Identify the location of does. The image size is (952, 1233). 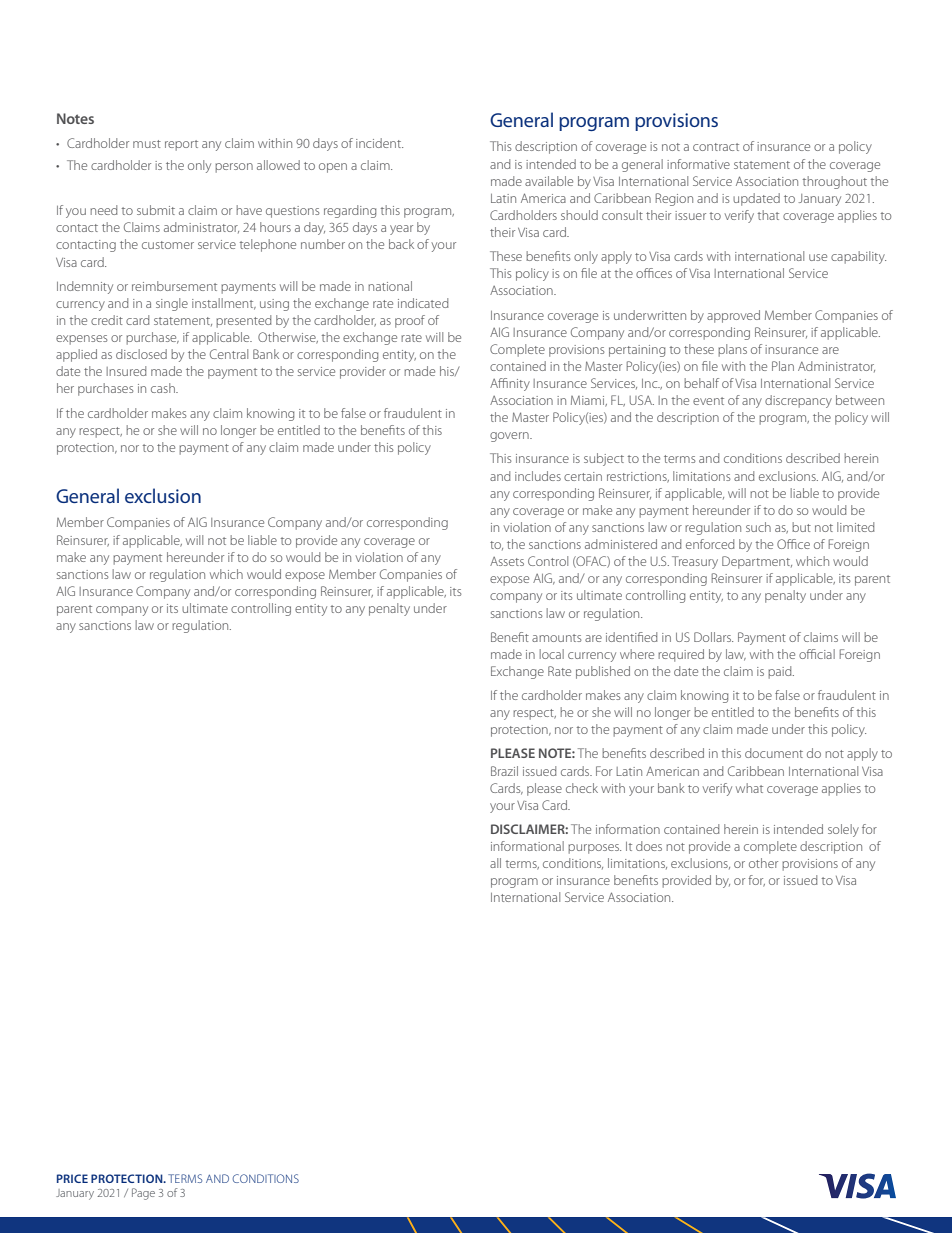
(649, 846).
